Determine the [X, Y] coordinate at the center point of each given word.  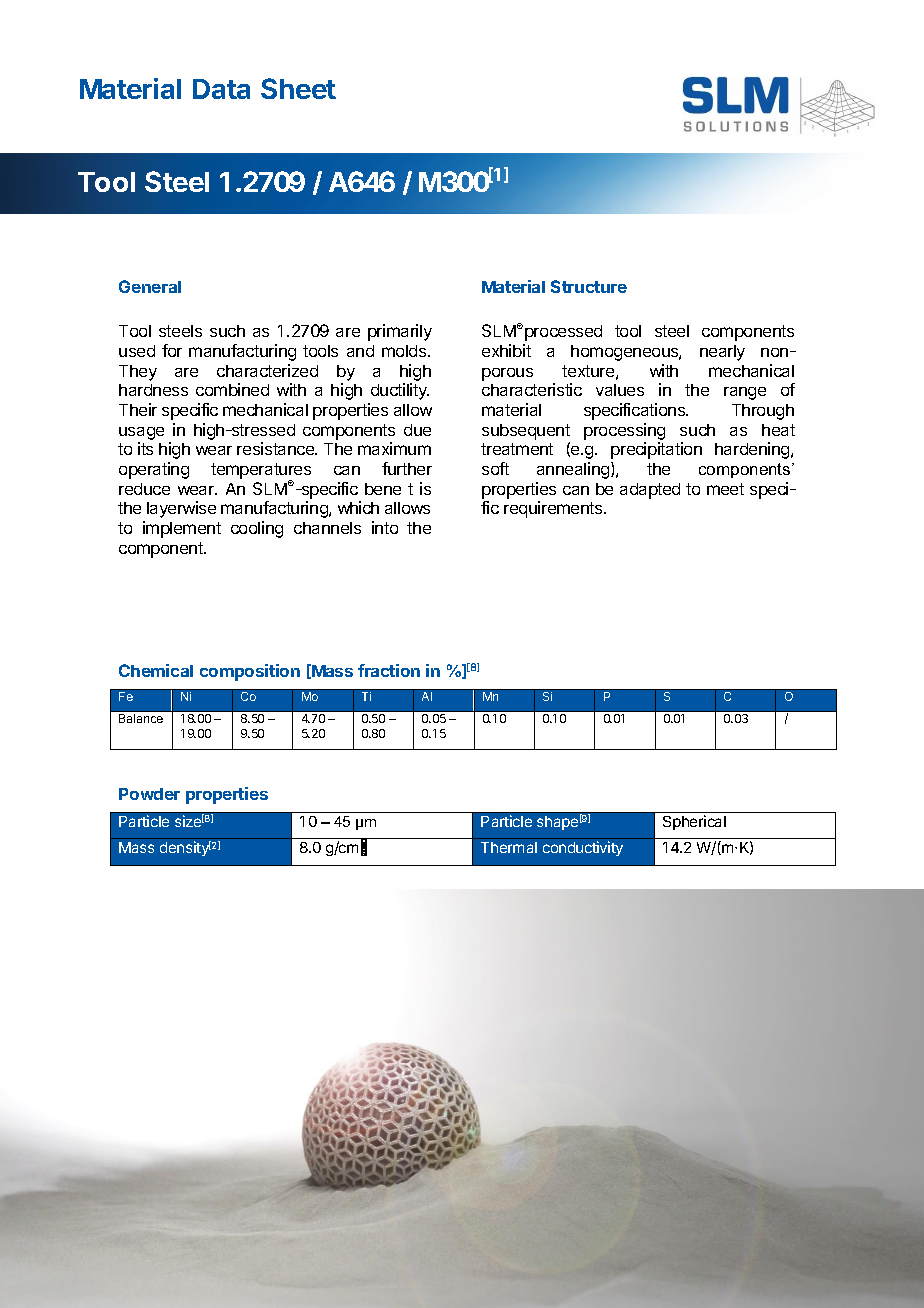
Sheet [298, 88]
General [150, 286]
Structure [589, 286]
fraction [389, 670]
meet [725, 489]
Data [221, 89]
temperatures [261, 472]
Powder [149, 794]
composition [250, 672]
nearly [722, 353]
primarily [400, 332]
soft [495, 468]
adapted [650, 491]
